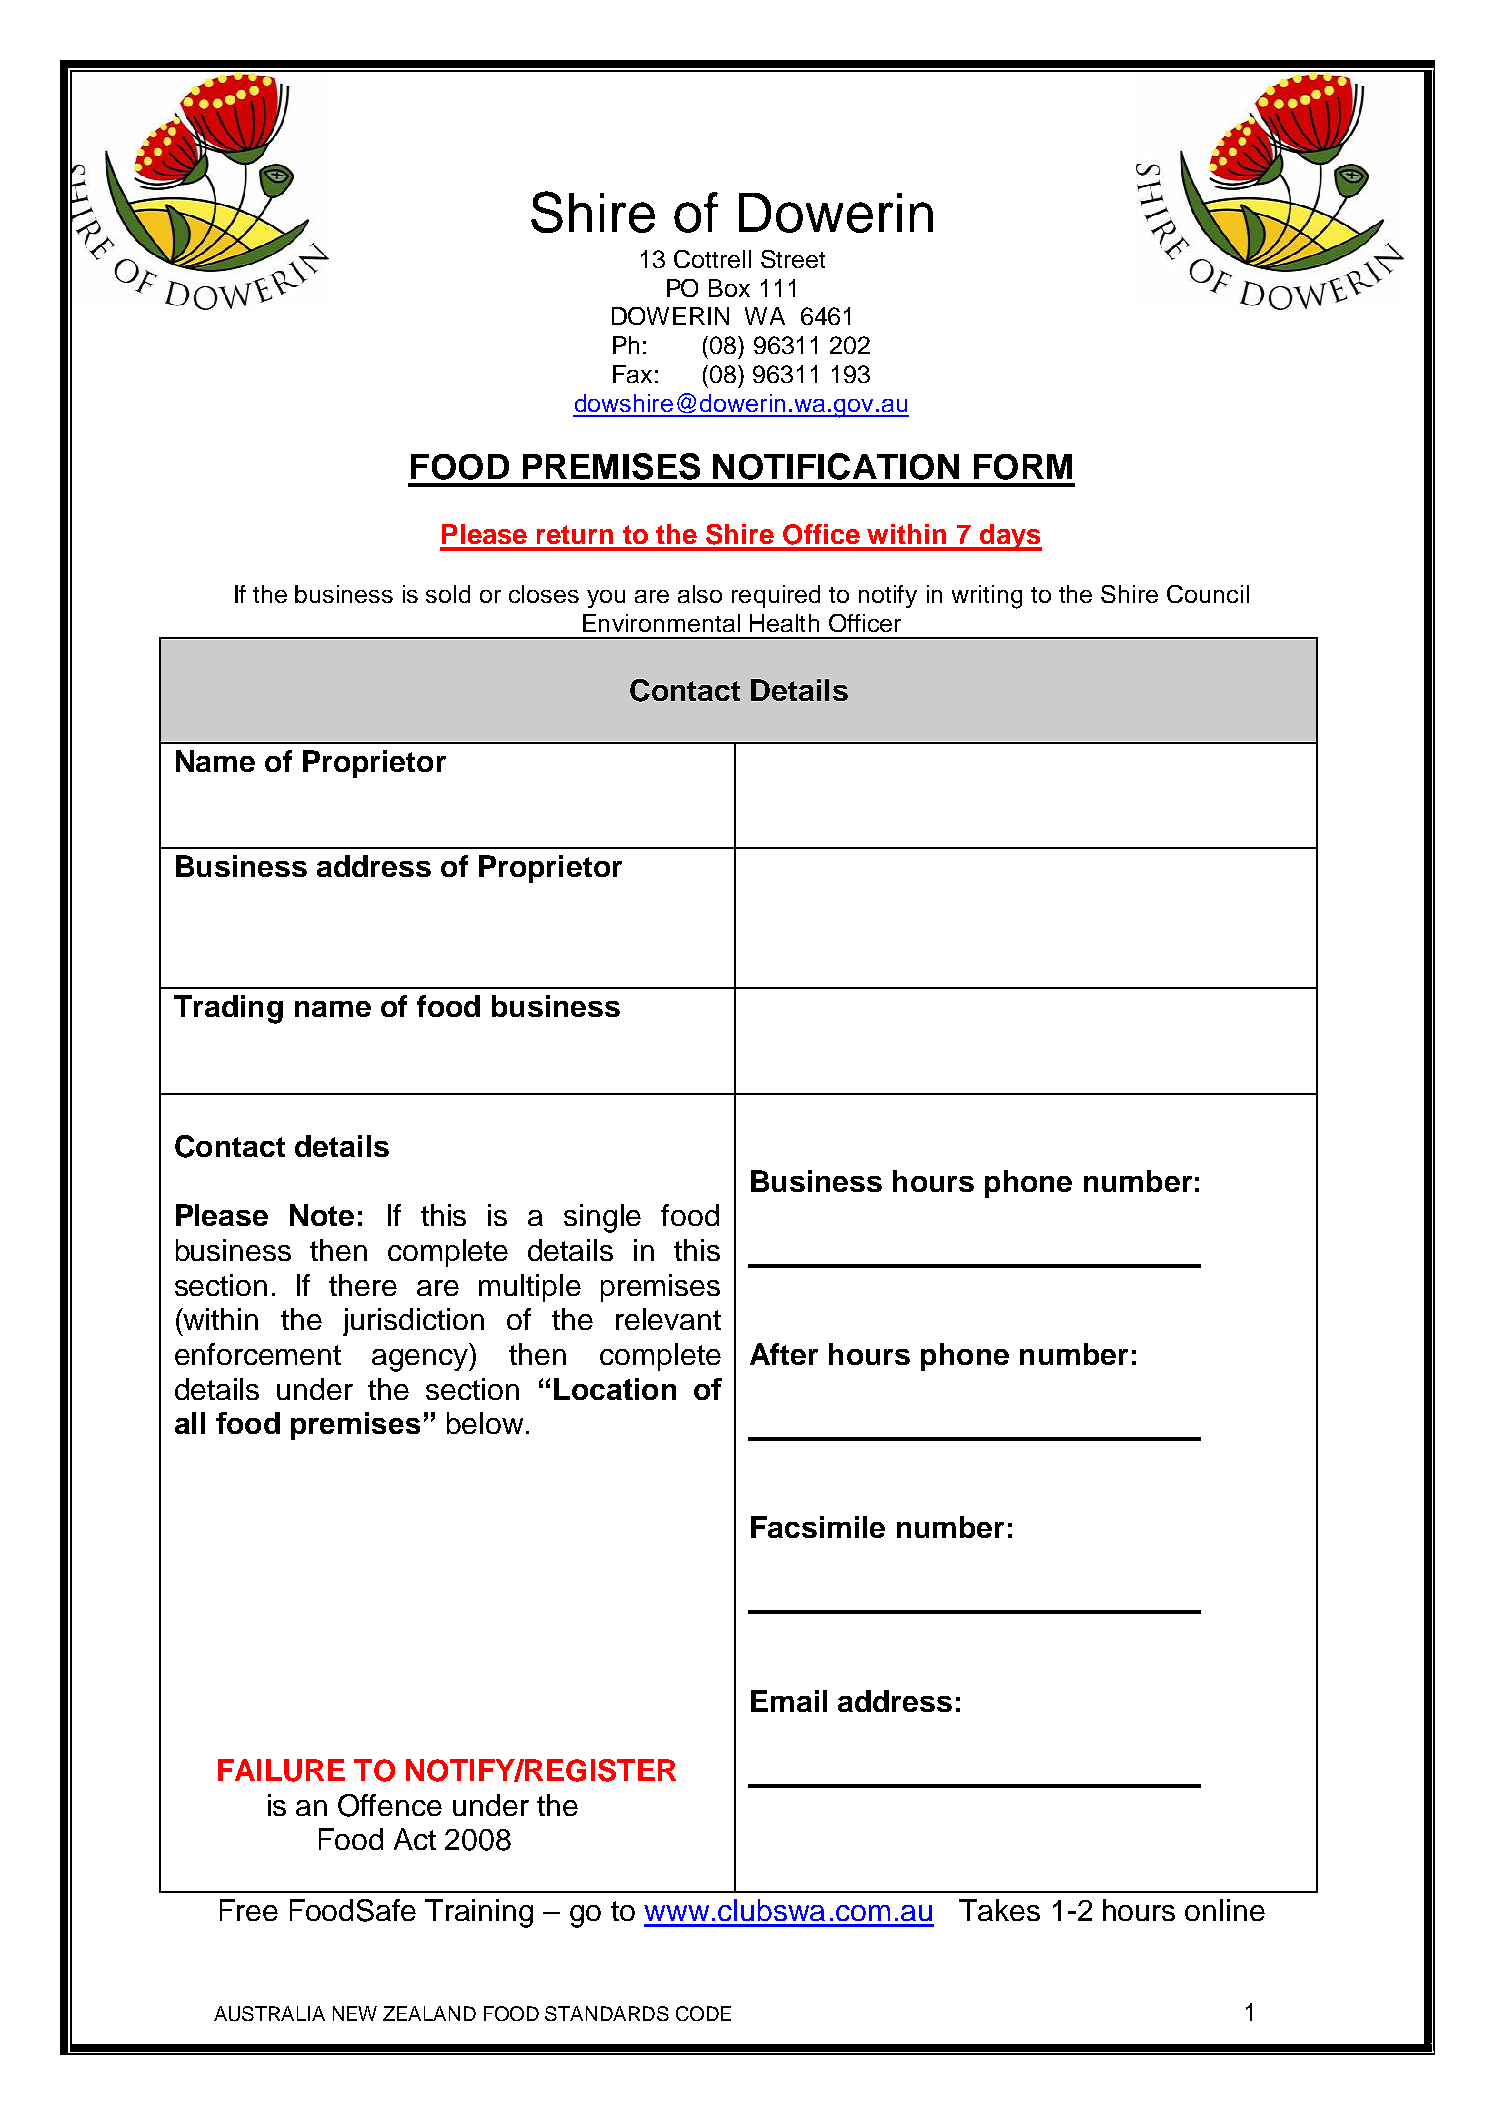  I want to click on Box, so click(729, 288).
